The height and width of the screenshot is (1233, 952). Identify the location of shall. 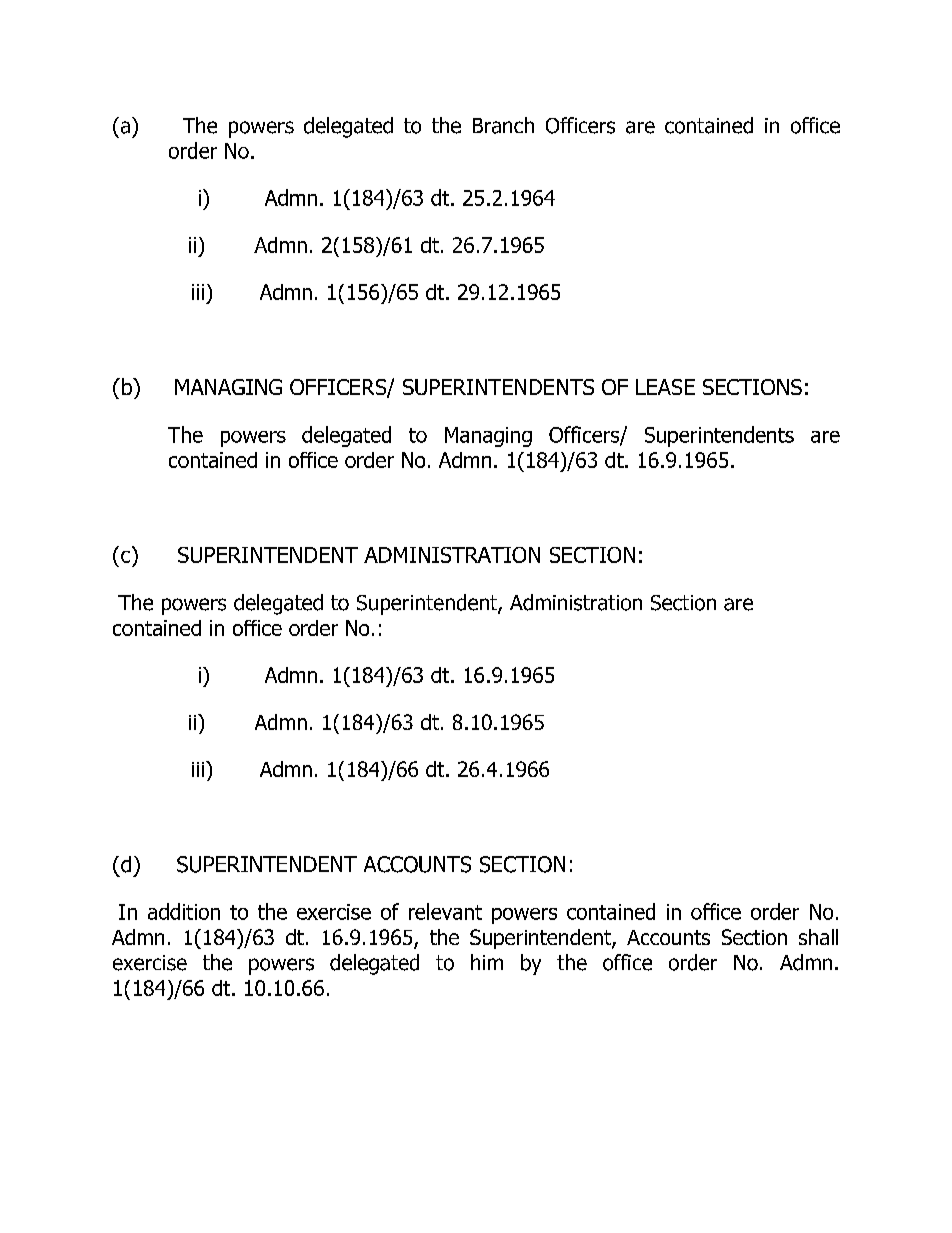
(818, 937).
